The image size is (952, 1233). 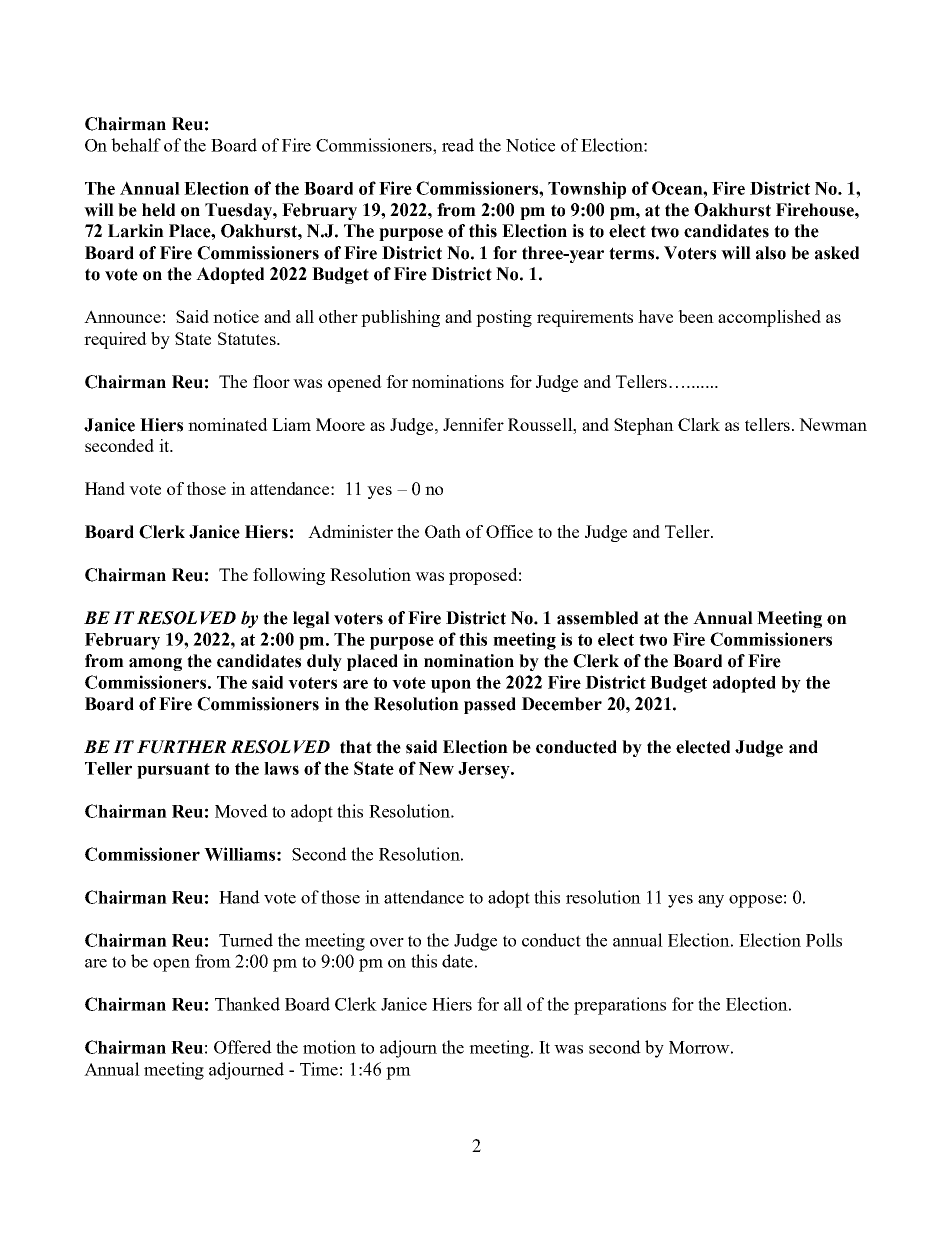 I want to click on oppose, so click(x=755, y=901).
